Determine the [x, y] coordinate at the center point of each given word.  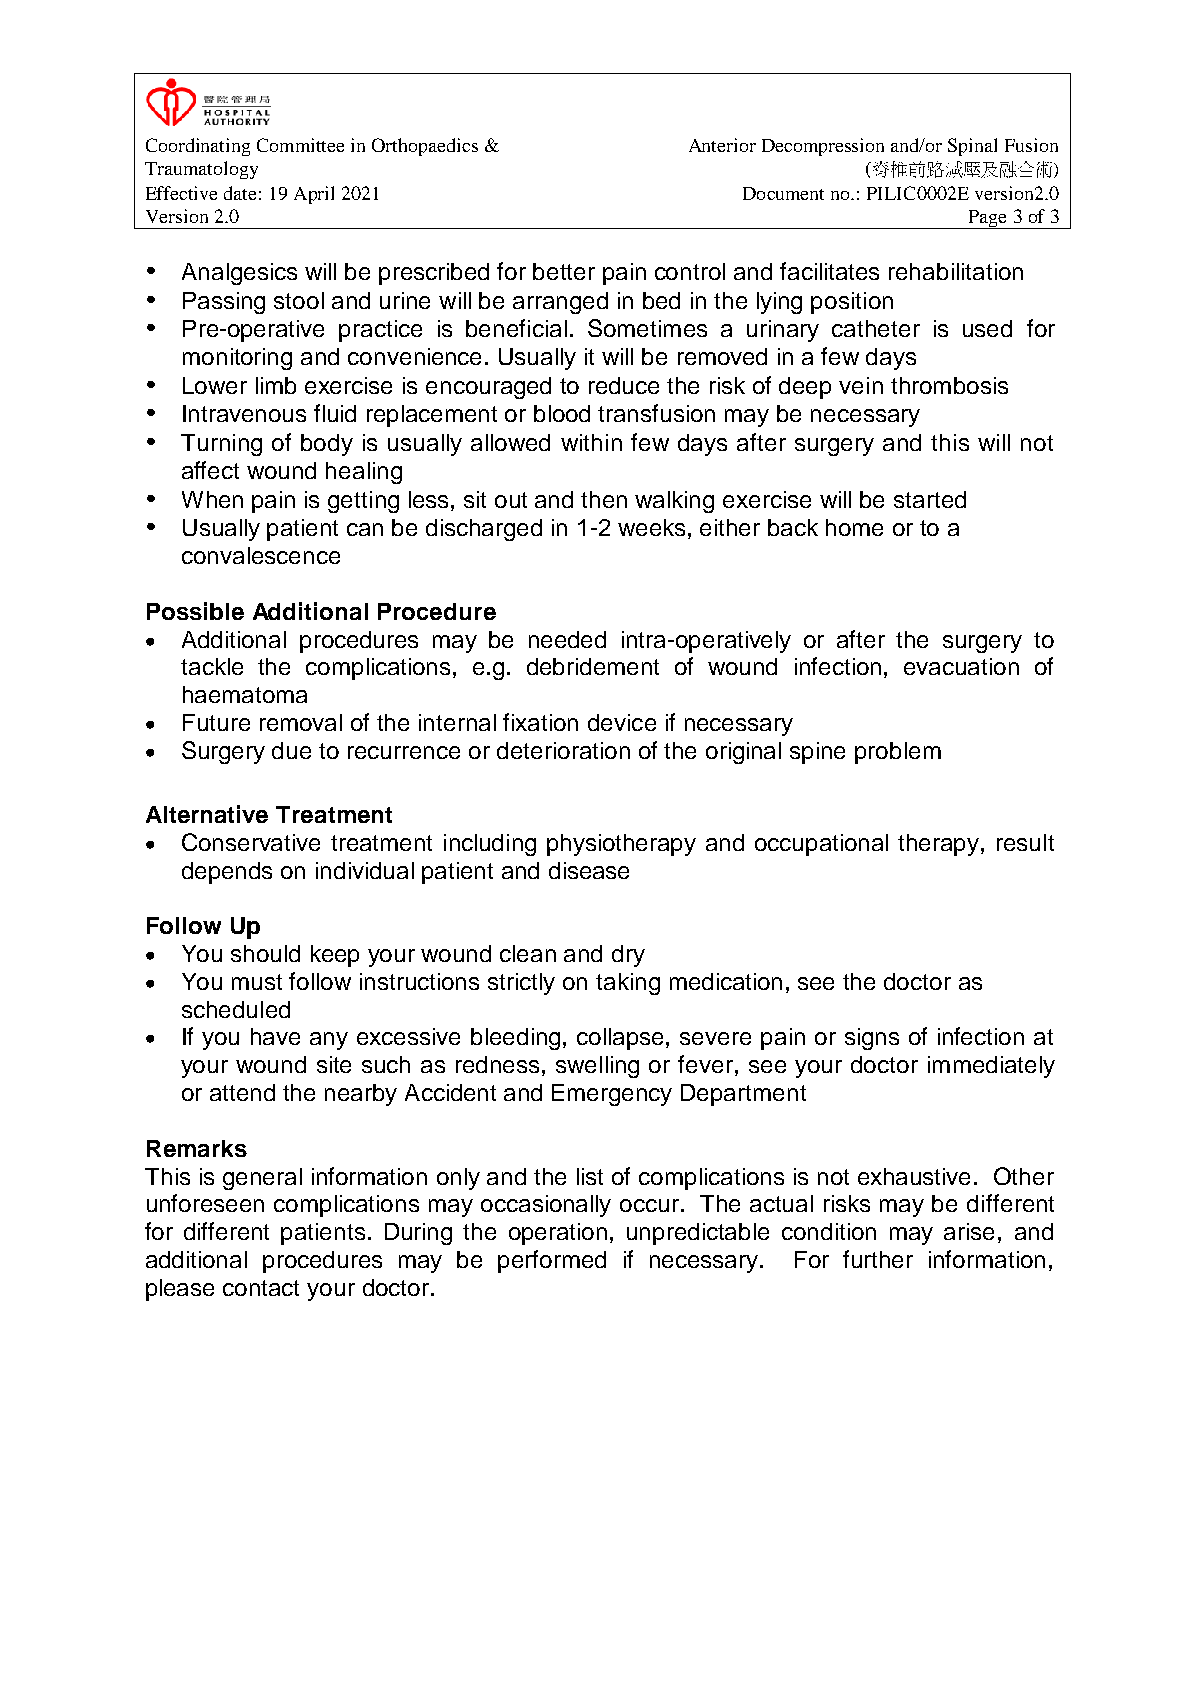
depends [227, 873]
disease [589, 870]
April [314, 195]
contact [261, 1288]
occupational [821, 845]
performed [552, 1261]
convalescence [261, 555]
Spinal [972, 147]
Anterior [722, 145]
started [930, 499]
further [878, 1259]
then [604, 499]
